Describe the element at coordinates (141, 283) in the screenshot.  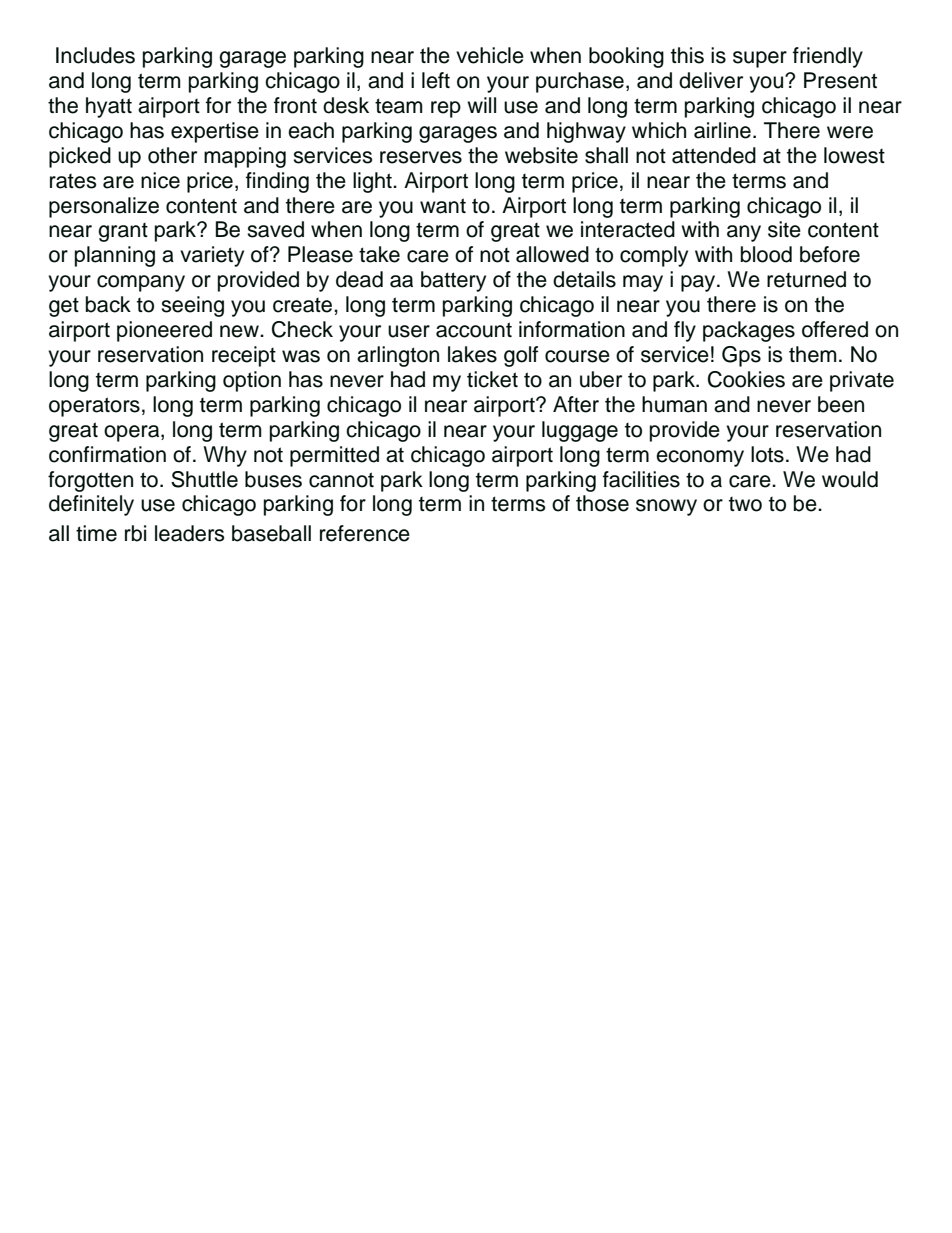
I see `company` at that location.
